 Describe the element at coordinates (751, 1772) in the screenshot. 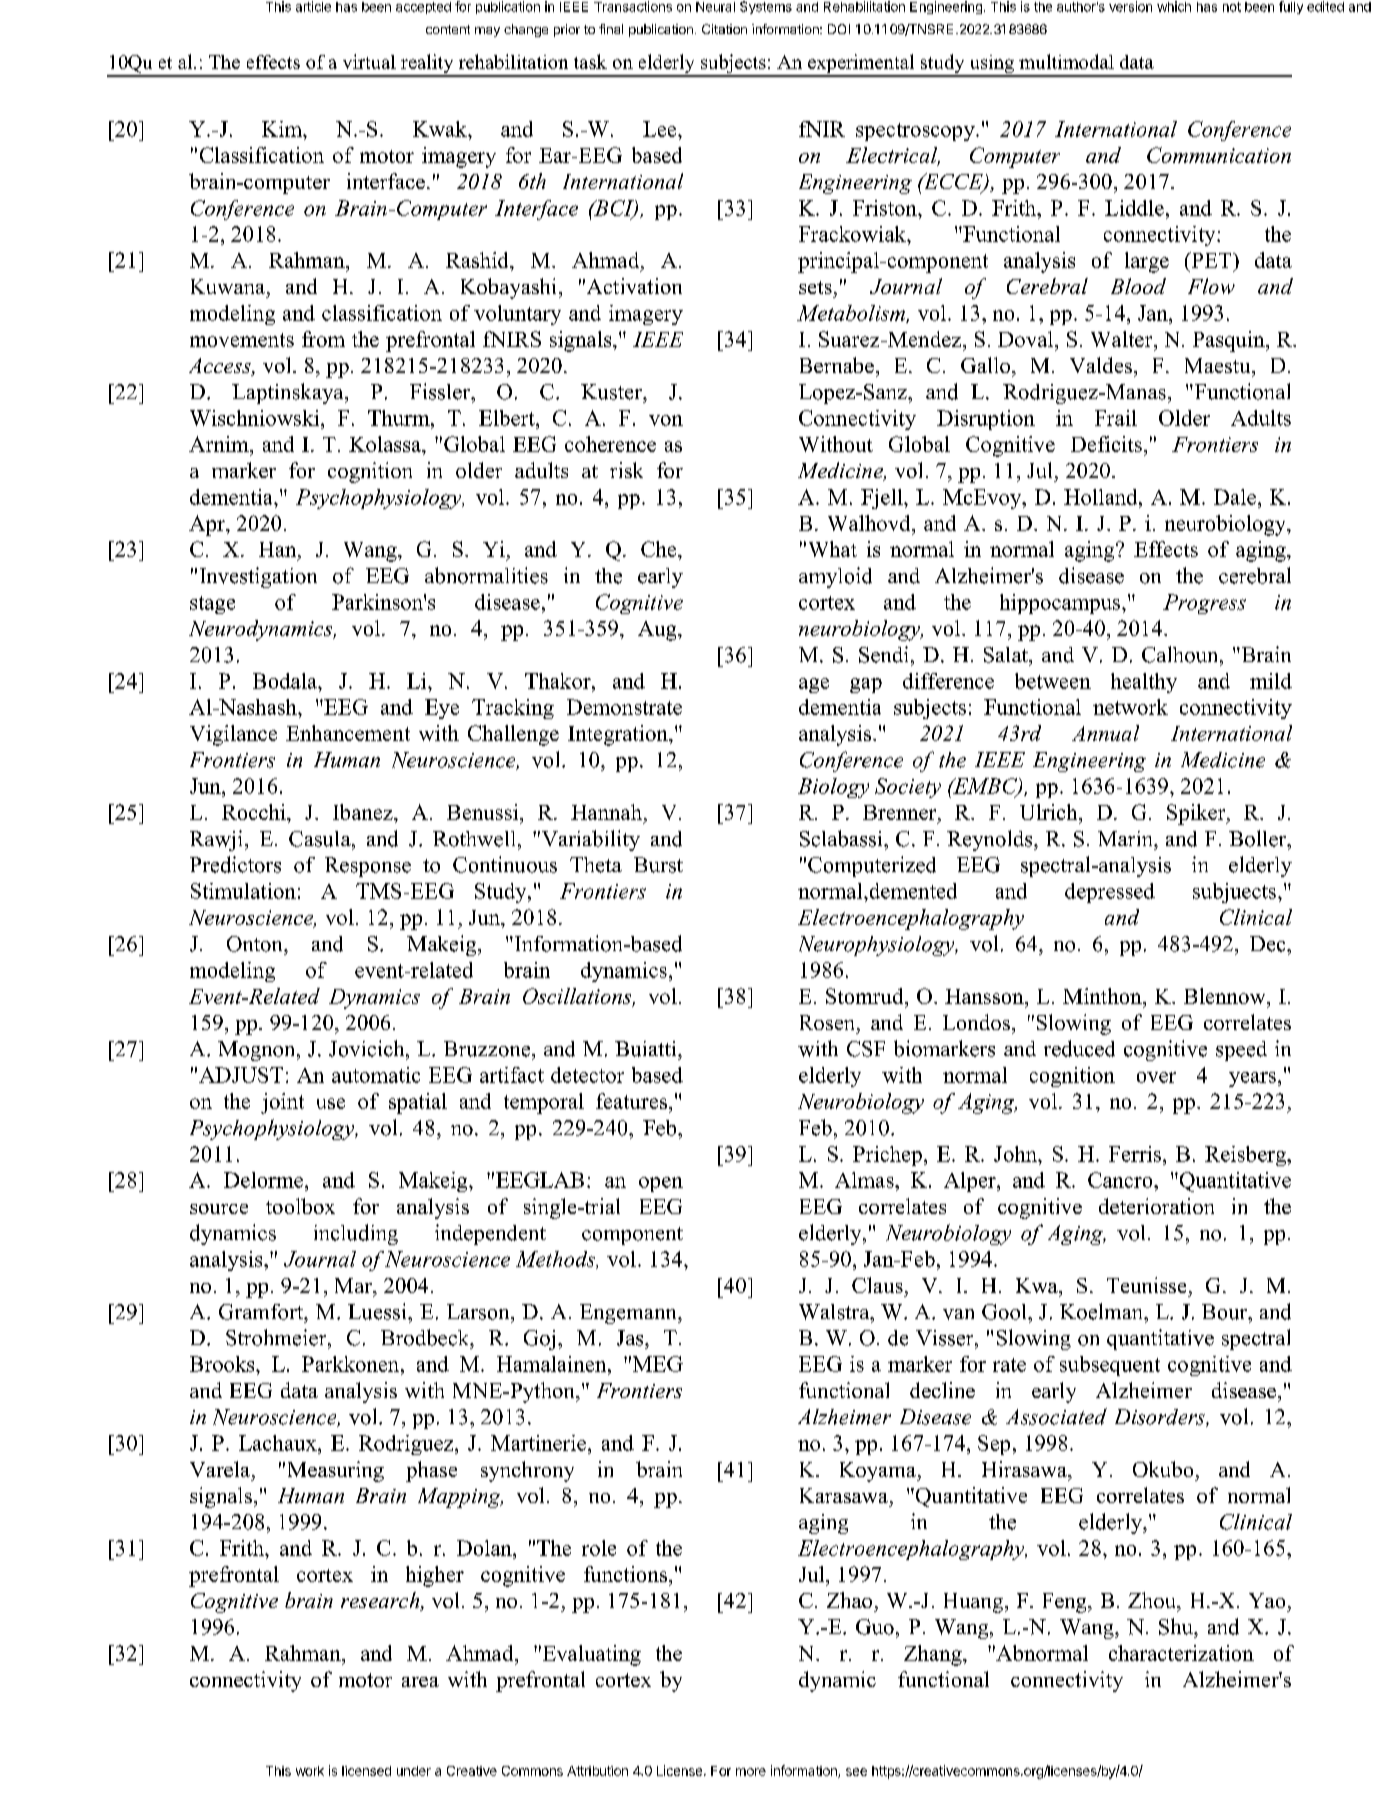

I see `more` at that location.
